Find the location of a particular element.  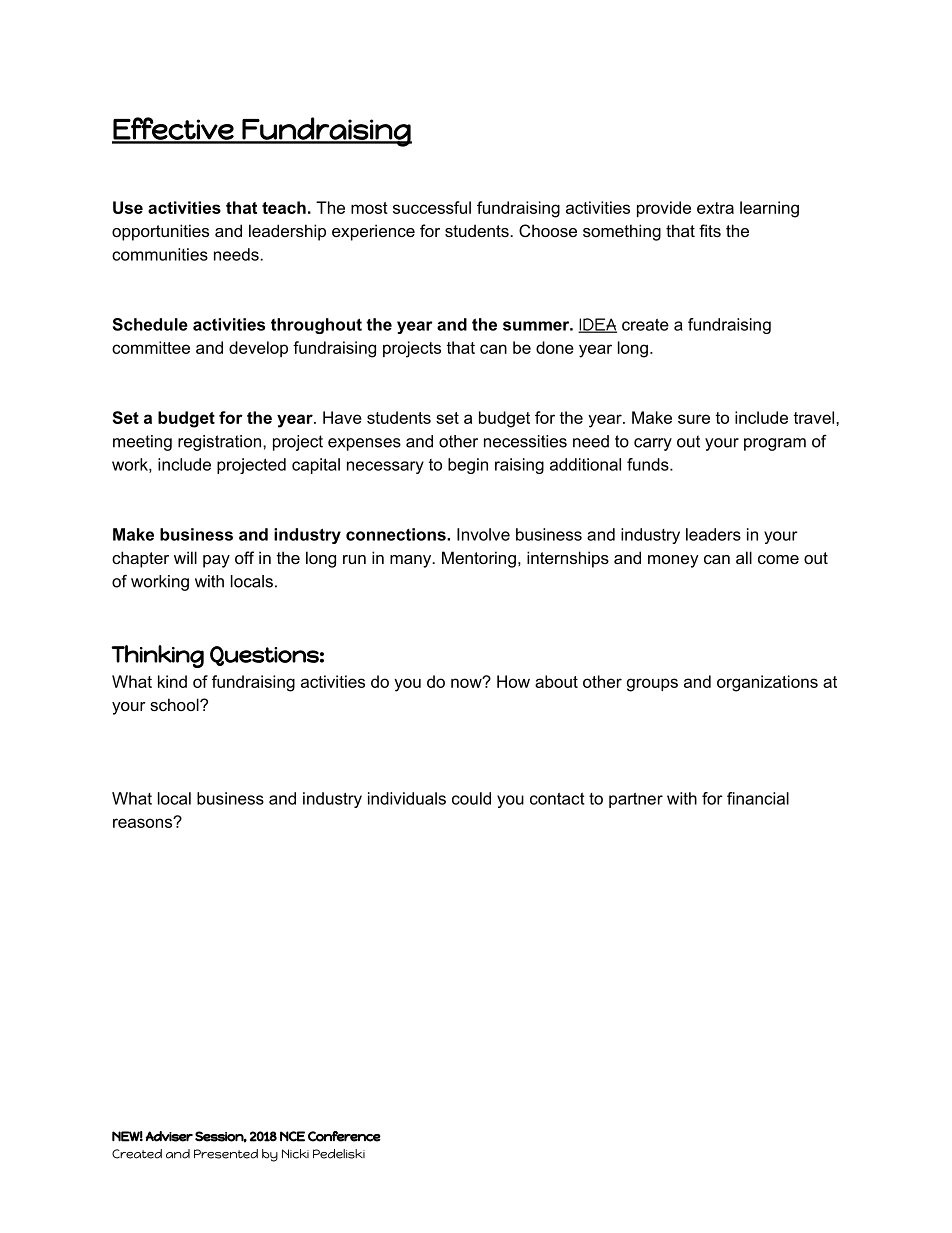

begin is located at coordinates (468, 466).
